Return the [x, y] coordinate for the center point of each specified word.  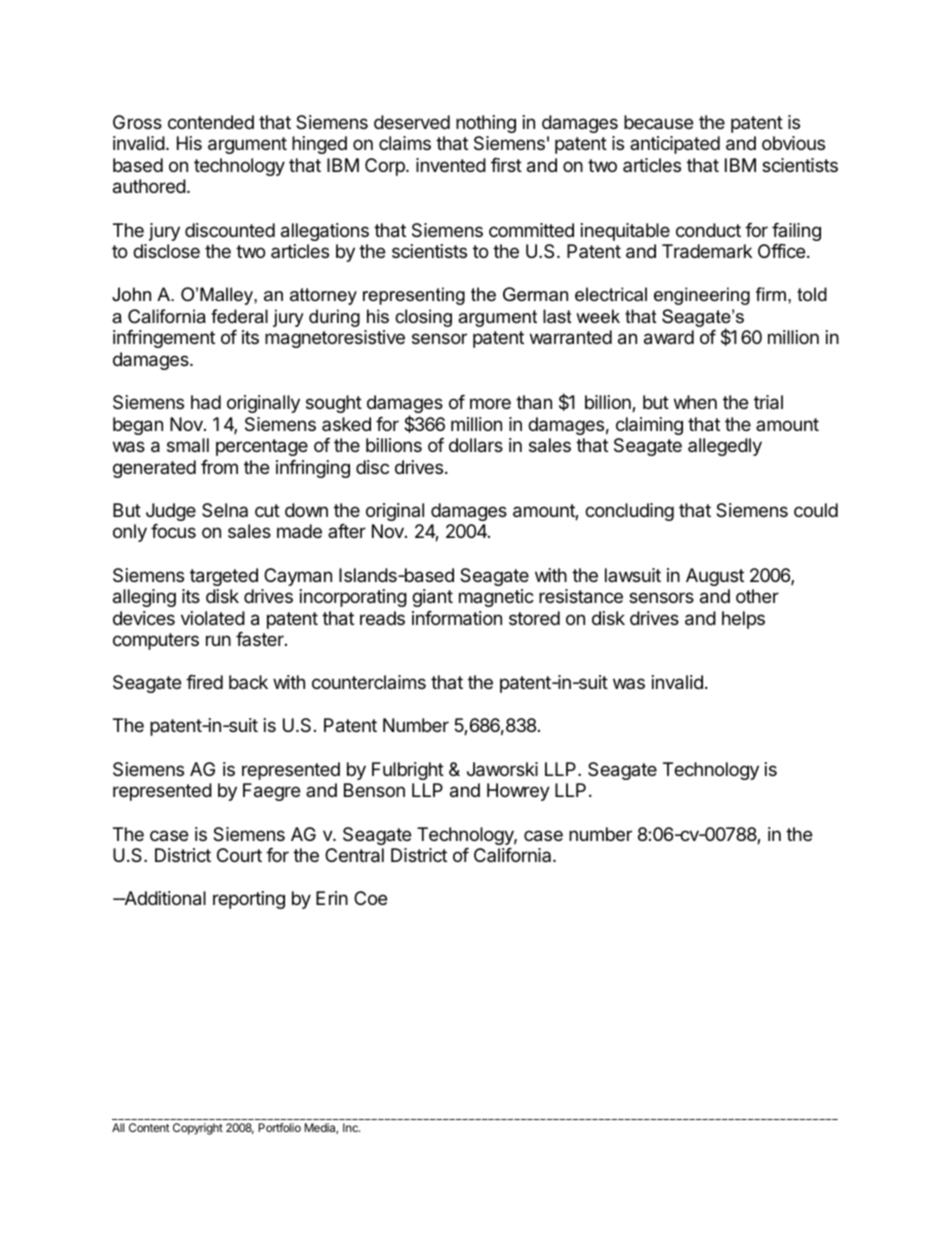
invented [451, 165]
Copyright [198, 1129]
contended [211, 122]
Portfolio [279, 1127]
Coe [370, 898]
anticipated [675, 145]
